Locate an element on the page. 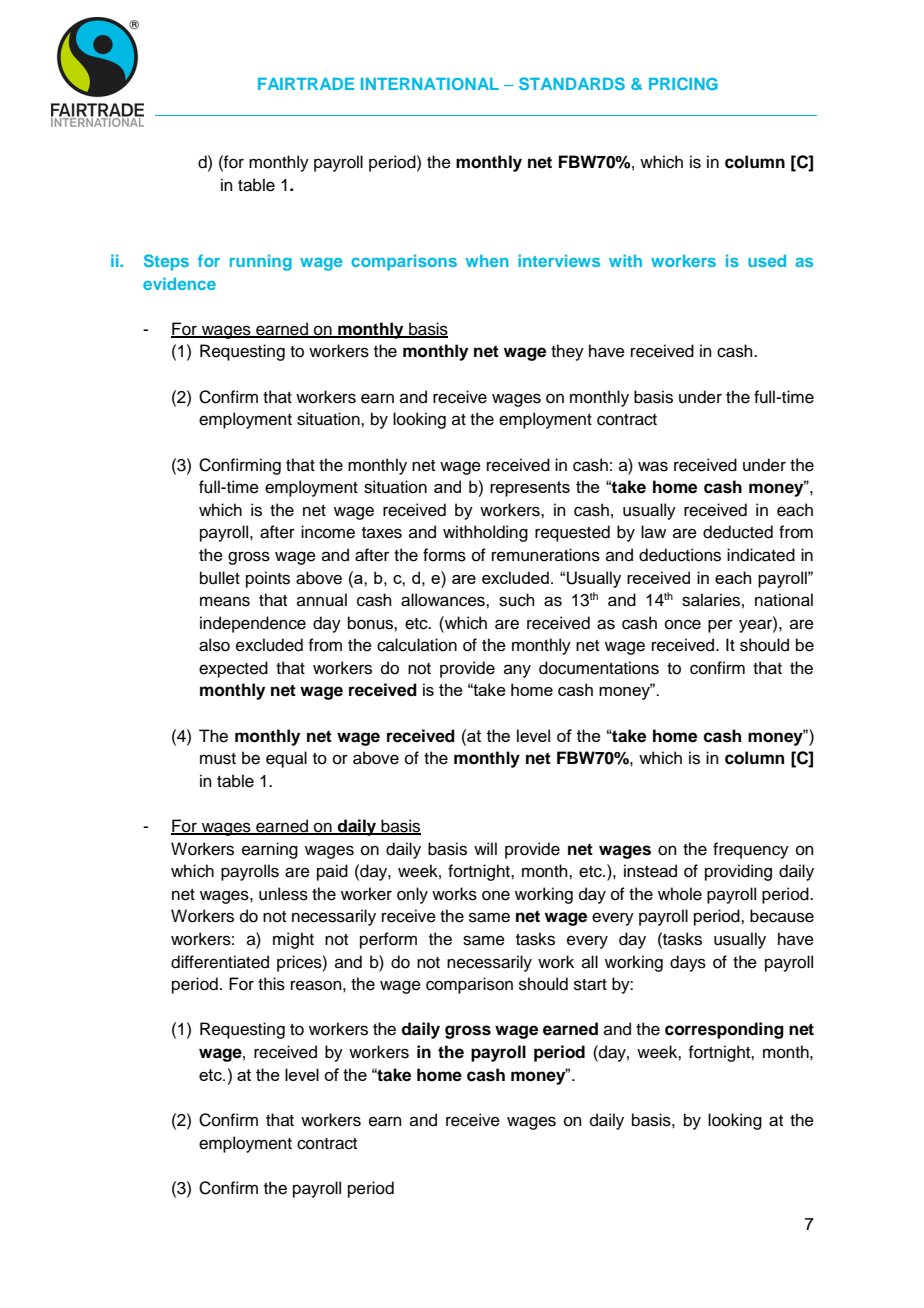  STANDARDS is located at coordinates (572, 83).
